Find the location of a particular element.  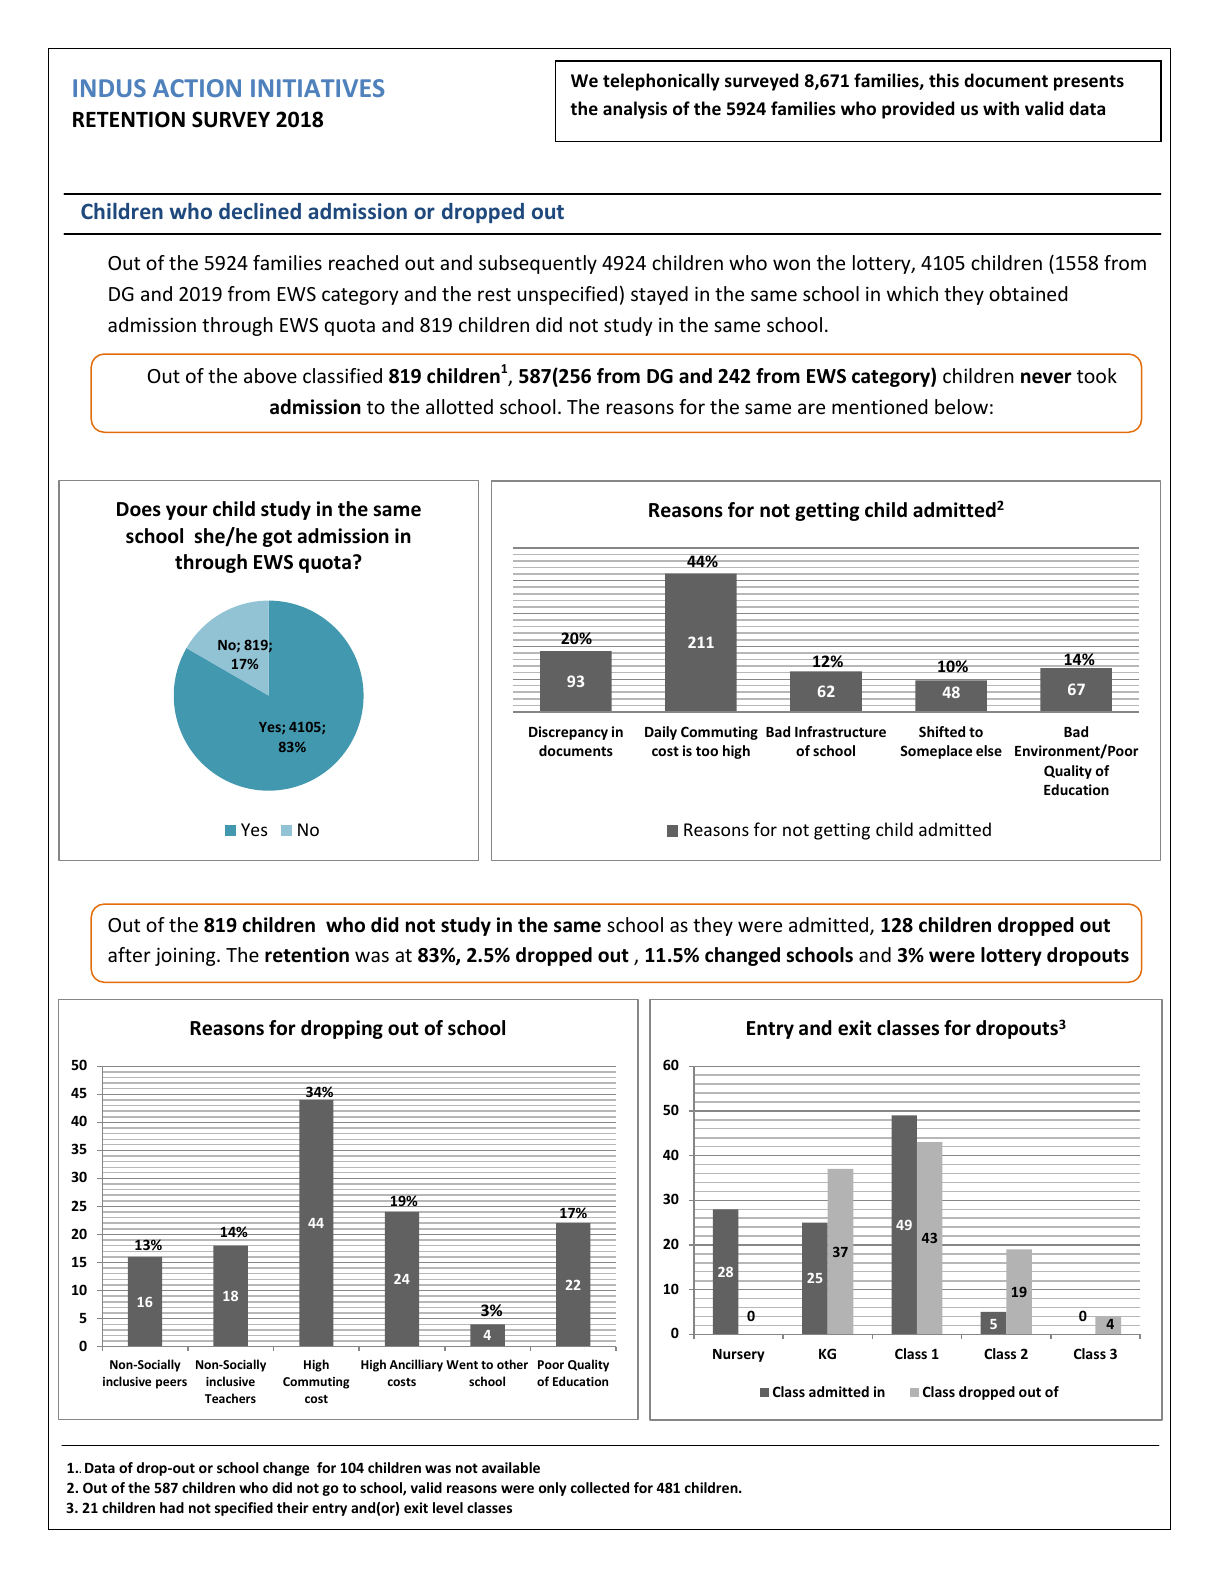

ACTION is located at coordinates (197, 88).
